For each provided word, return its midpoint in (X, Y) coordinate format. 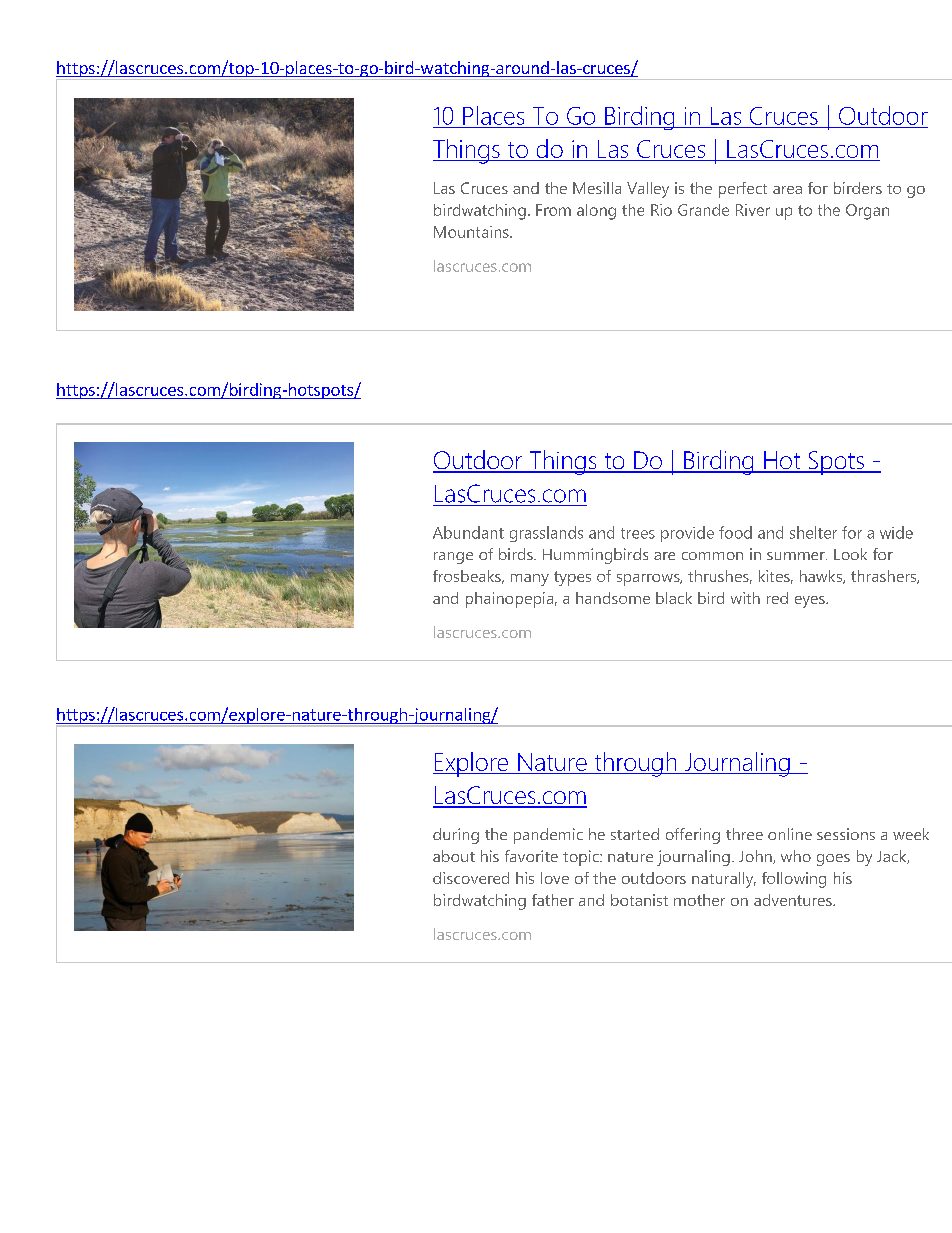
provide (687, 534)
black (674, 598)
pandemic (548, 836)
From (553, 210)
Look (850, 554)
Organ (867, 212)
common (712, 556)
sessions (846, 834)
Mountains (472, 232)
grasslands (546, 534)
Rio (661, 210)
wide (896, 532)
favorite (531, 856)
